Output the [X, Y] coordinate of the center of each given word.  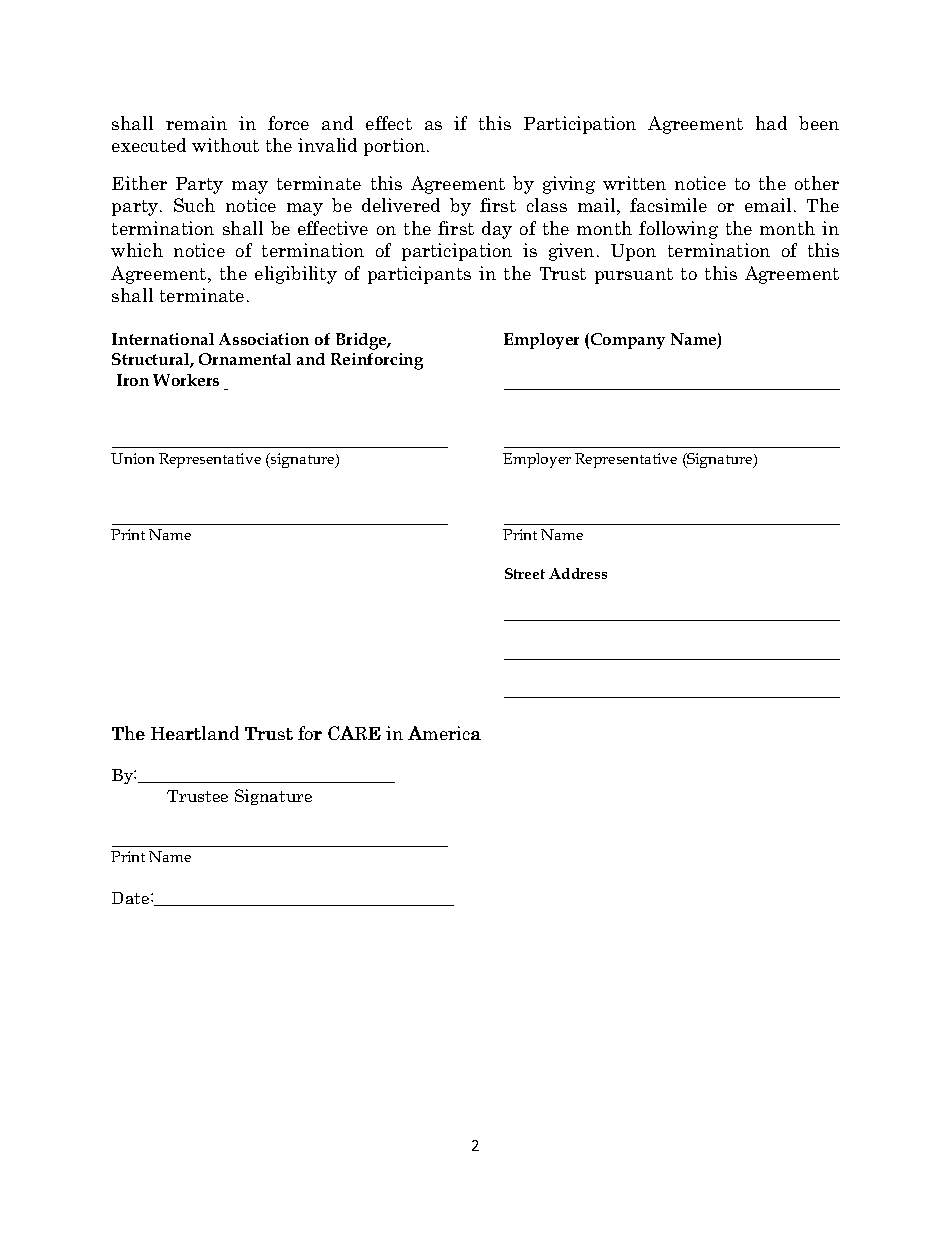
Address [578, 573]
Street [525, 573]
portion [396, 147]
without [225, 145]
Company [626, 341]
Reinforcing [377, 361]
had [771, 123]
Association [264, 339]
